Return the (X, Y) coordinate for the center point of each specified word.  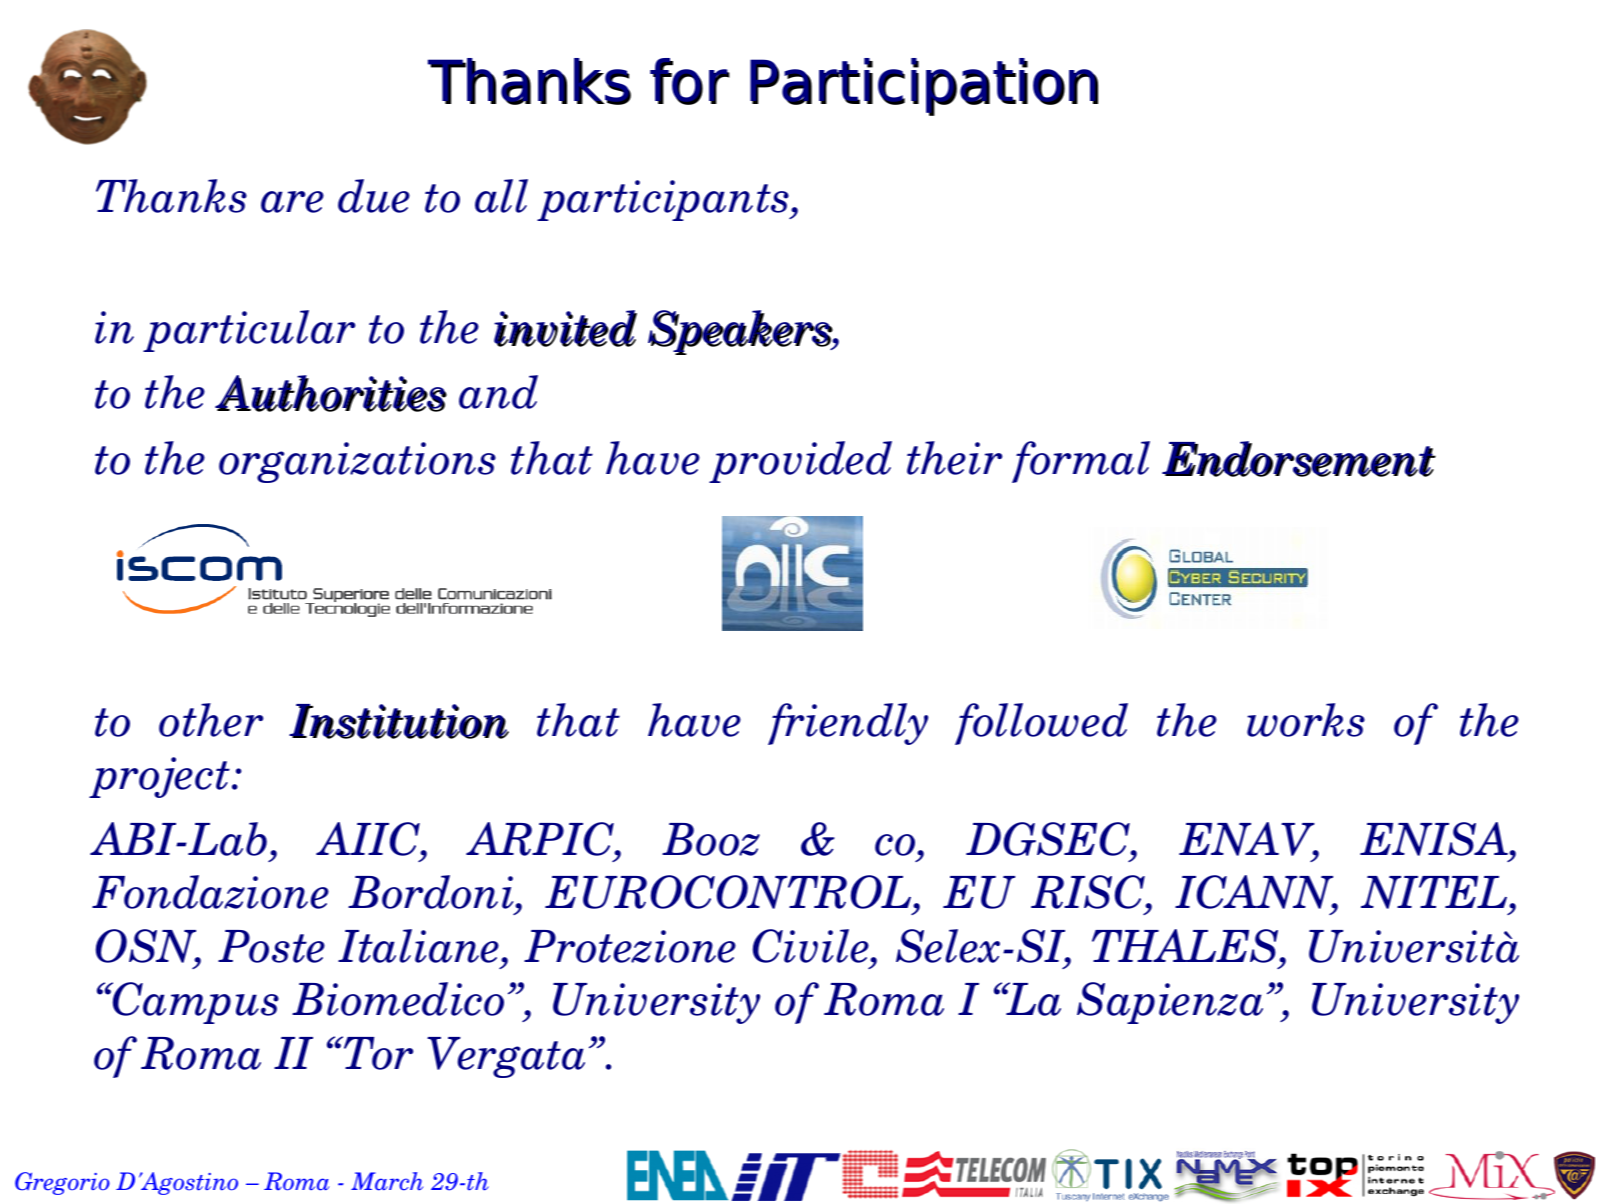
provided (800, 462)
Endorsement (1299, 459)
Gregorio (62, 1183)
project (159, 777)
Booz (711, 839)
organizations (357, 462)
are (292, 202)
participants (664, 200)
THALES (1186, 946)
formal (1081, 462)
